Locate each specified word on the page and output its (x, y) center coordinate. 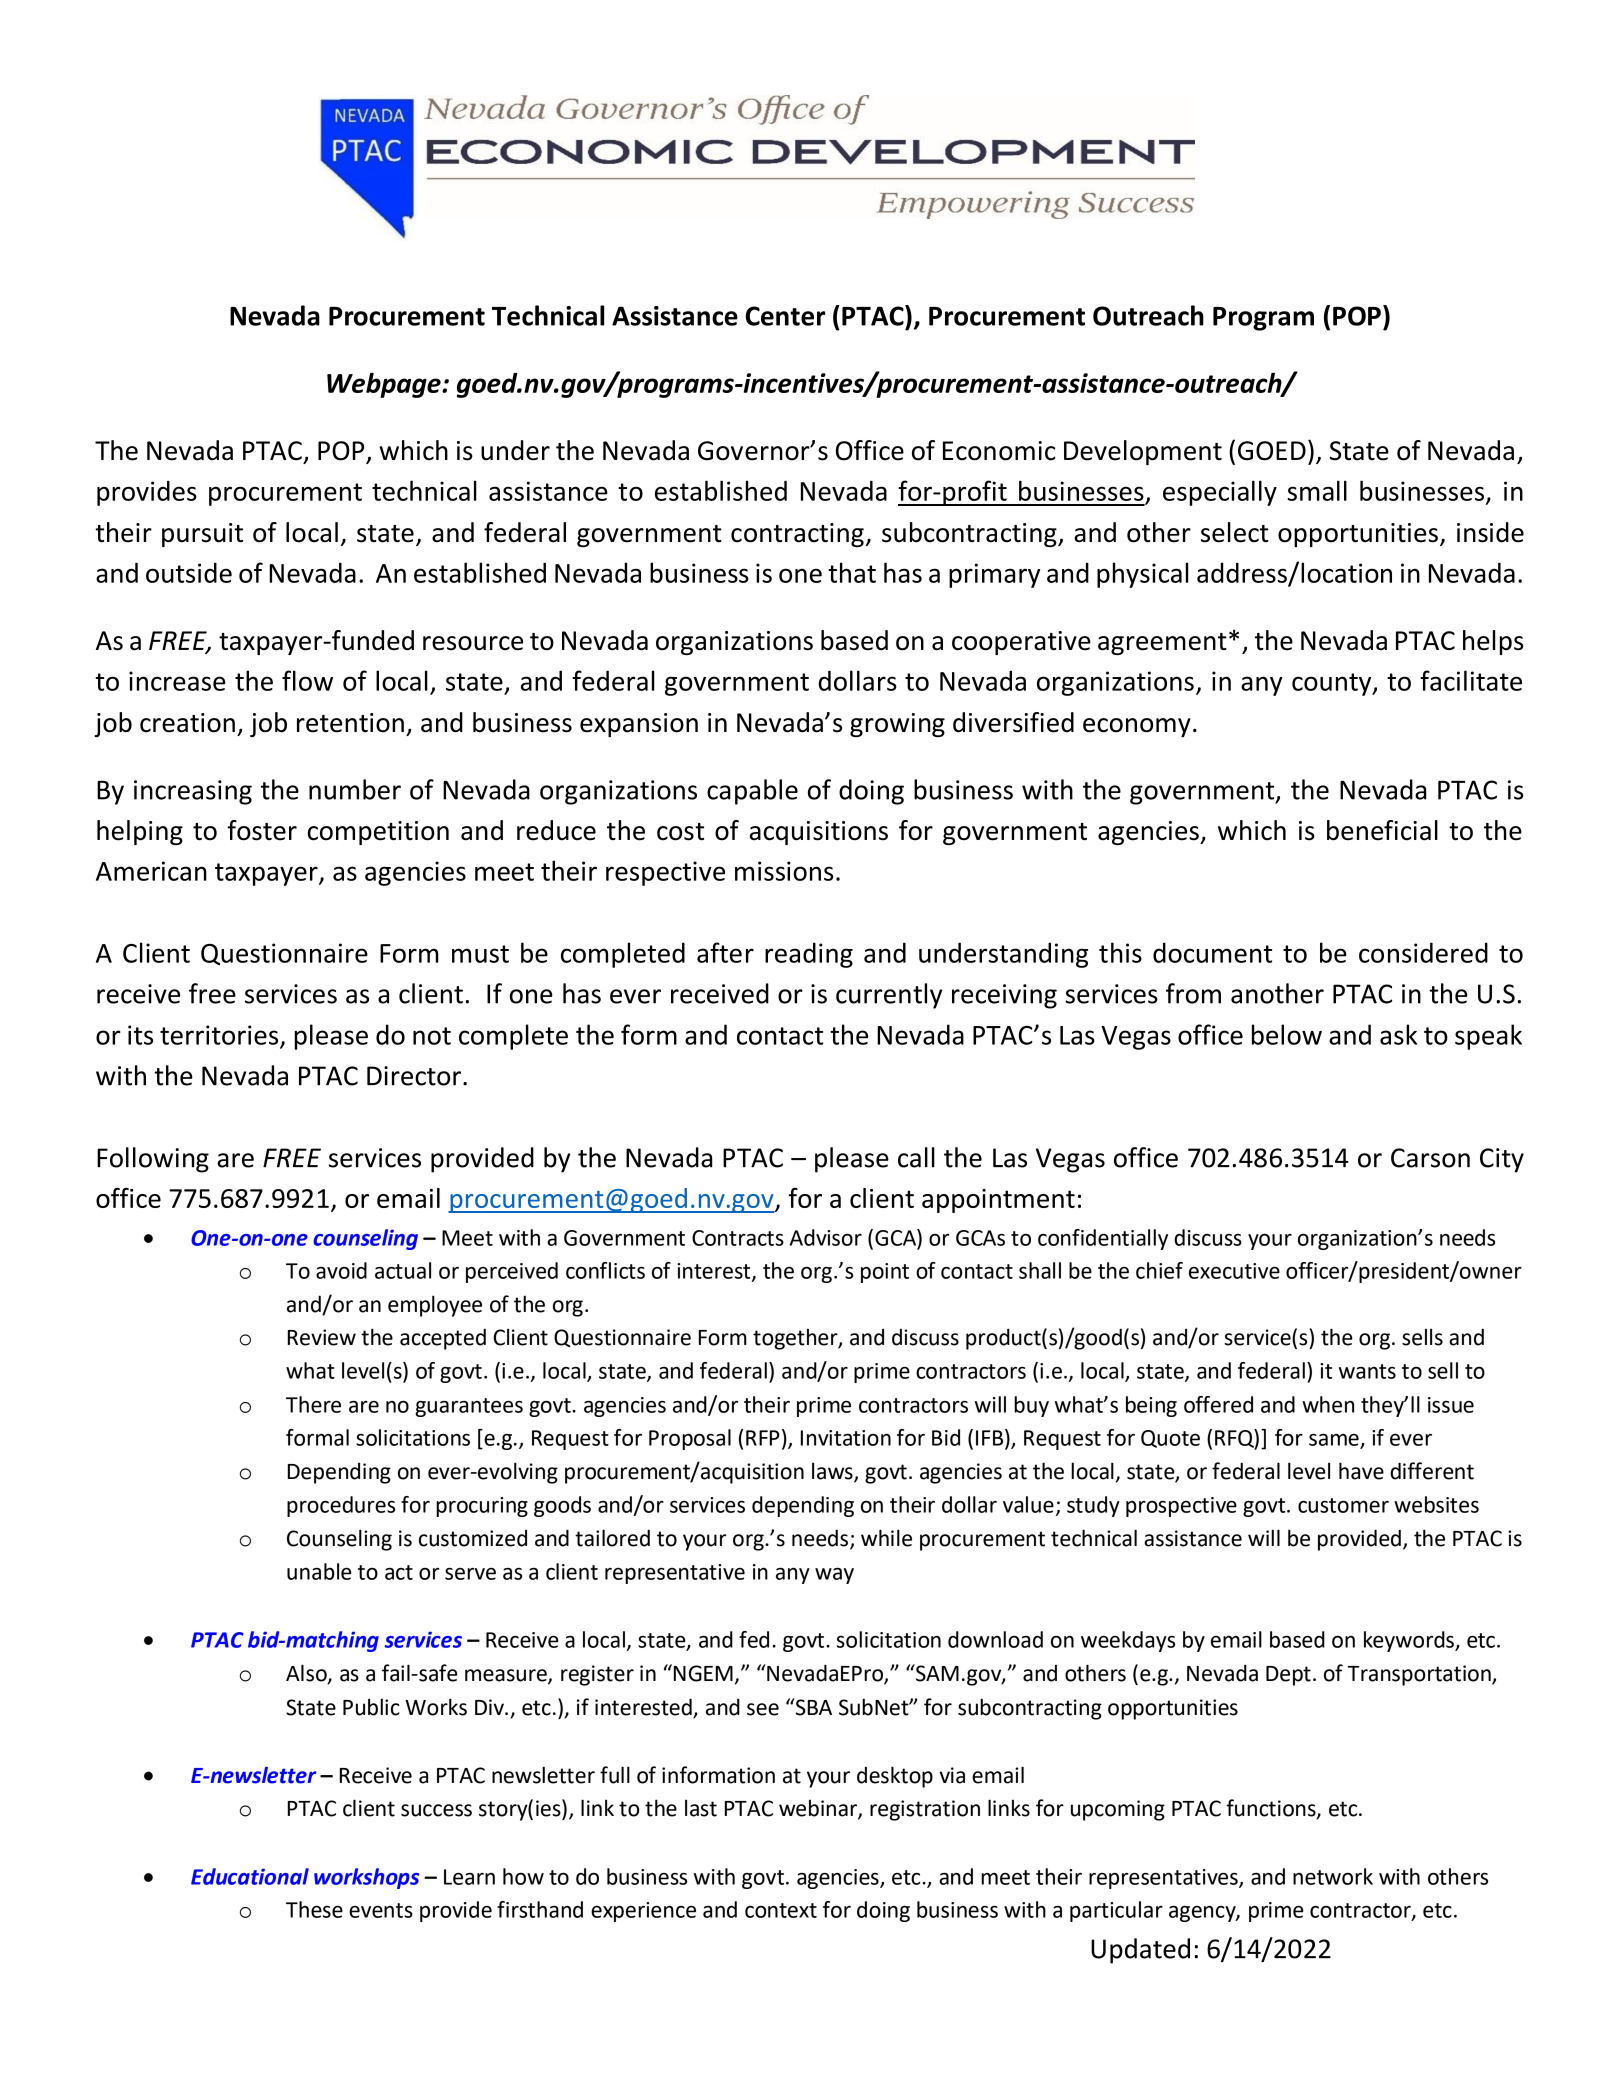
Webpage (385, 385)
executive (1234, 1271)
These (314, 1909)
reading (809, 955)
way (834, 1576)
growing (897, 725)
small (1317, 490)
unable (319, 1571)
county (1333, 684)
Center (785, 316)
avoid (341, 1270)
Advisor (826, 1237)
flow (307, 680)
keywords (1410, 1641)
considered (1423, 952)
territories (220, 1036)
